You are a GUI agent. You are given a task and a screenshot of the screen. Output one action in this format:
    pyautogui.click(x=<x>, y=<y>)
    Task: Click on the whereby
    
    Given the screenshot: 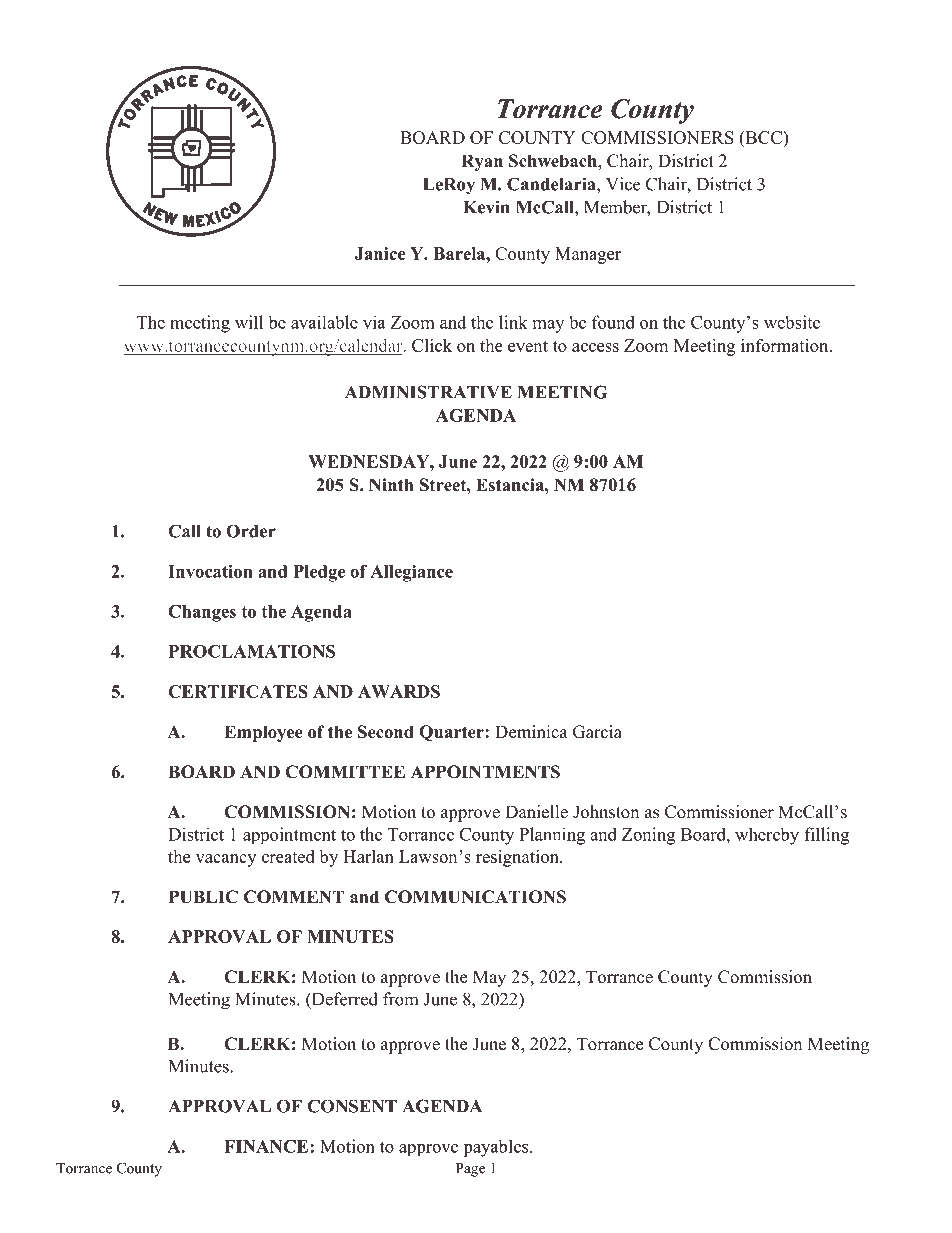 What is the action you would take?
    pyautogui.click(x=767, y=836)
